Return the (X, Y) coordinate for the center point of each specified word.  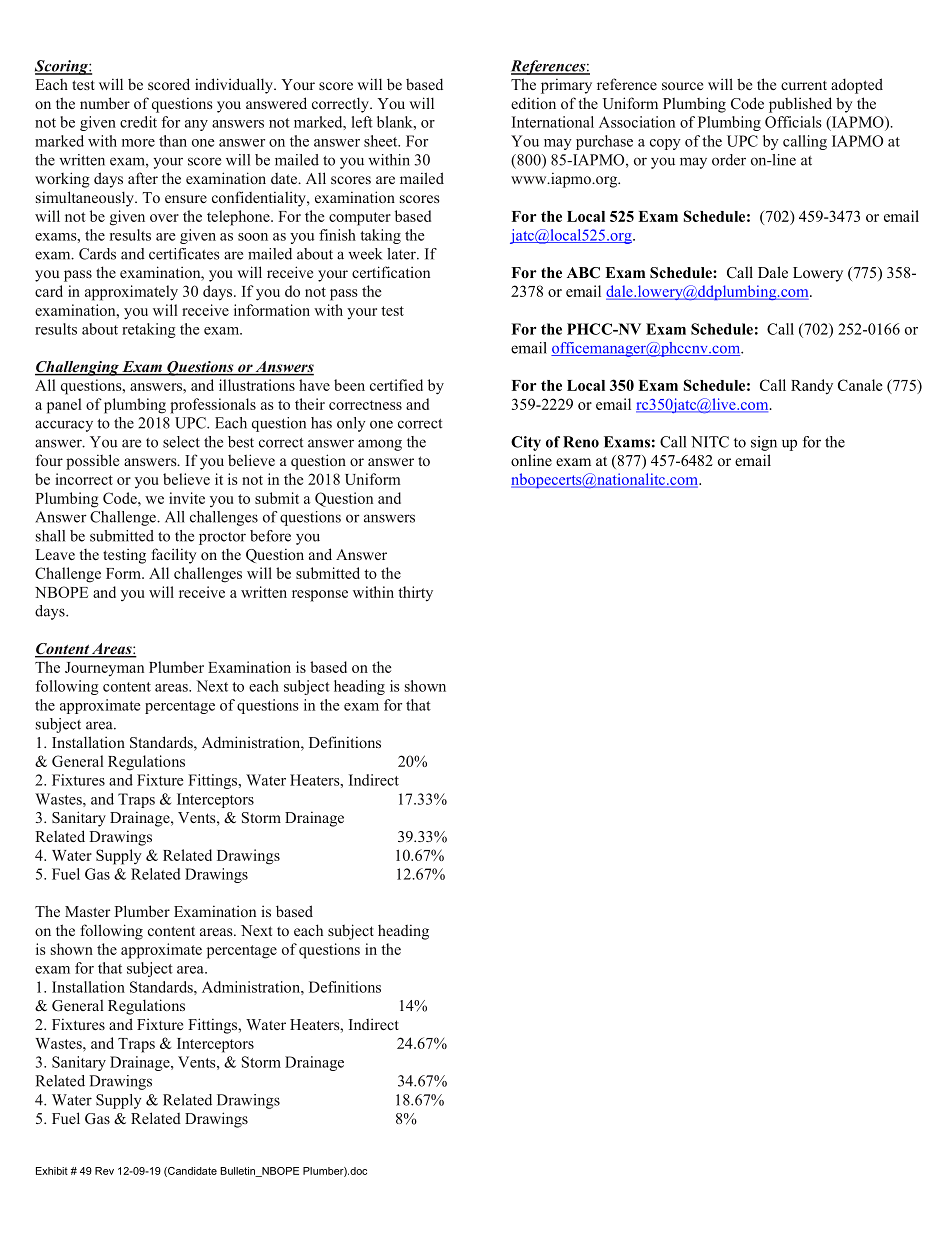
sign (764, 443)
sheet (382, 141)
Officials (793, 122)
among (380, 445)
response (320, 596)
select (181, 442)
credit (138, 122)
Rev (104, 1171)
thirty (415, 594)
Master (87, 911)
